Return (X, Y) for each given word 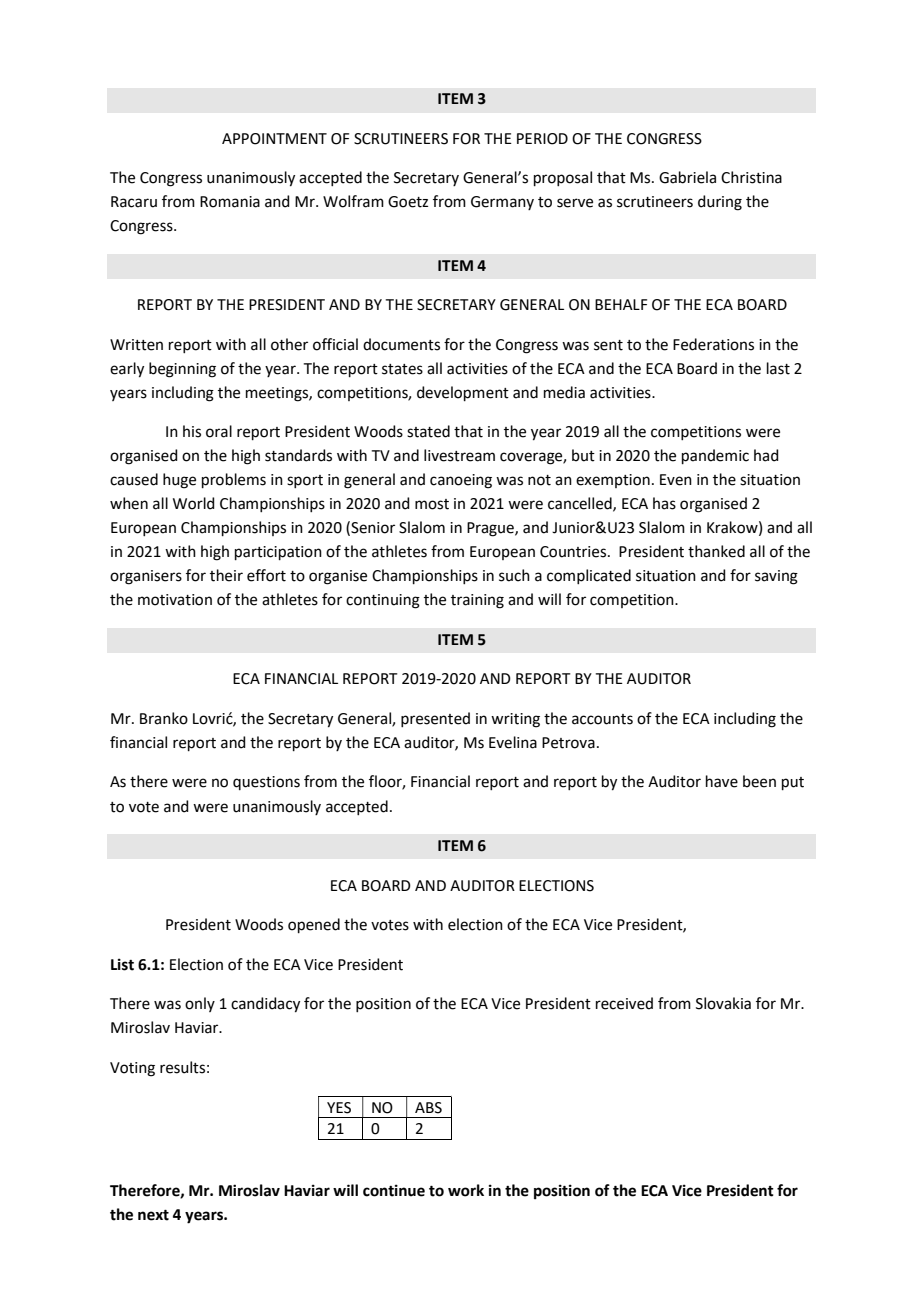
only (200, 1004)
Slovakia (723, 1003)
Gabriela (687, 177)
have (722, 781)
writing (515, 720)
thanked (716, 551)
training (477, 601)
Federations (713, 344)
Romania (230, 202)
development (463, 393)
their (226, 575)
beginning (182, 370)
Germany (502, 203)
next (153, 1215)
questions (266, 783)
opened (314, 925)
